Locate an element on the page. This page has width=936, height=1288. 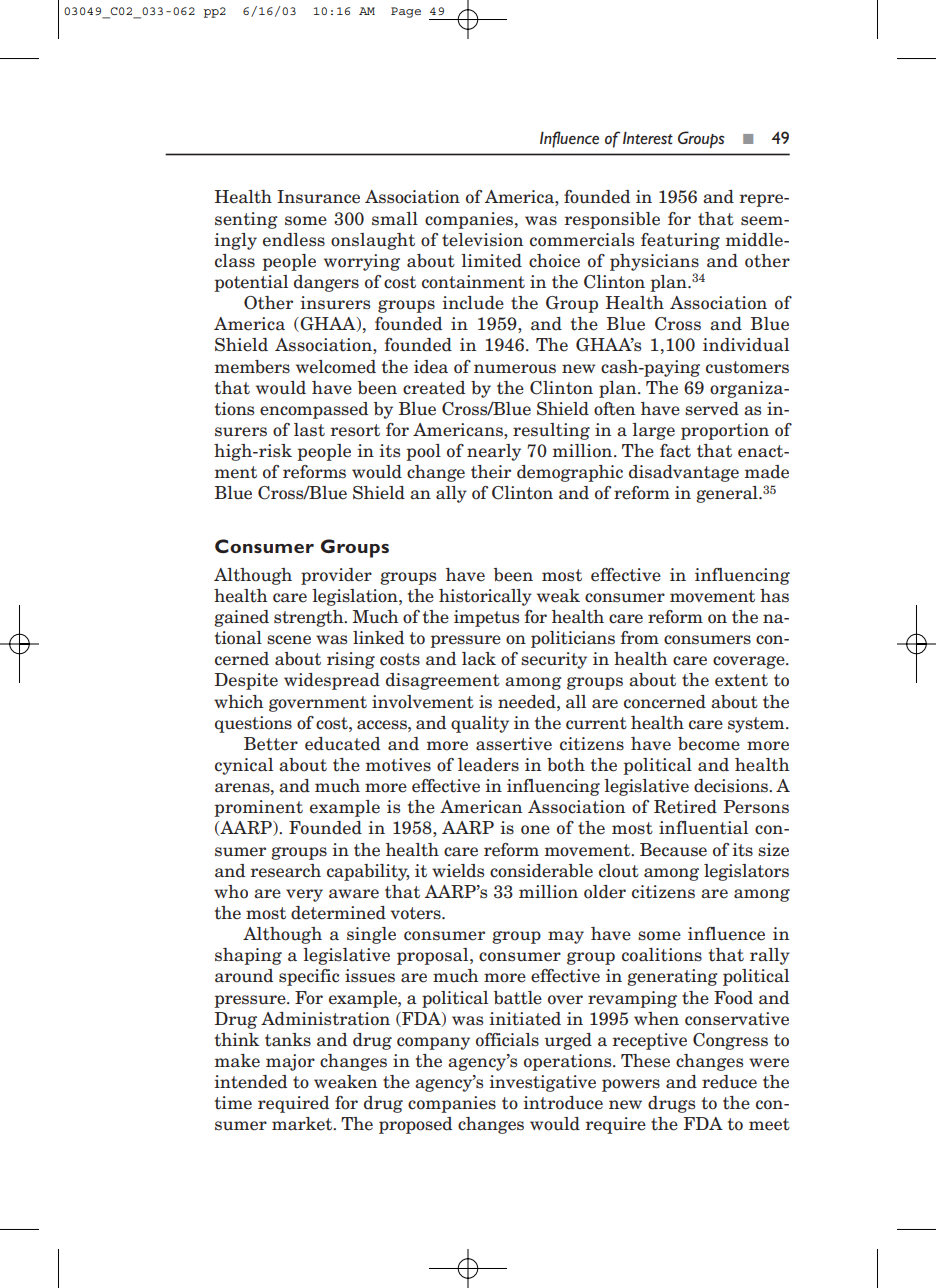
numerous is located at coordinates (515, 369).
